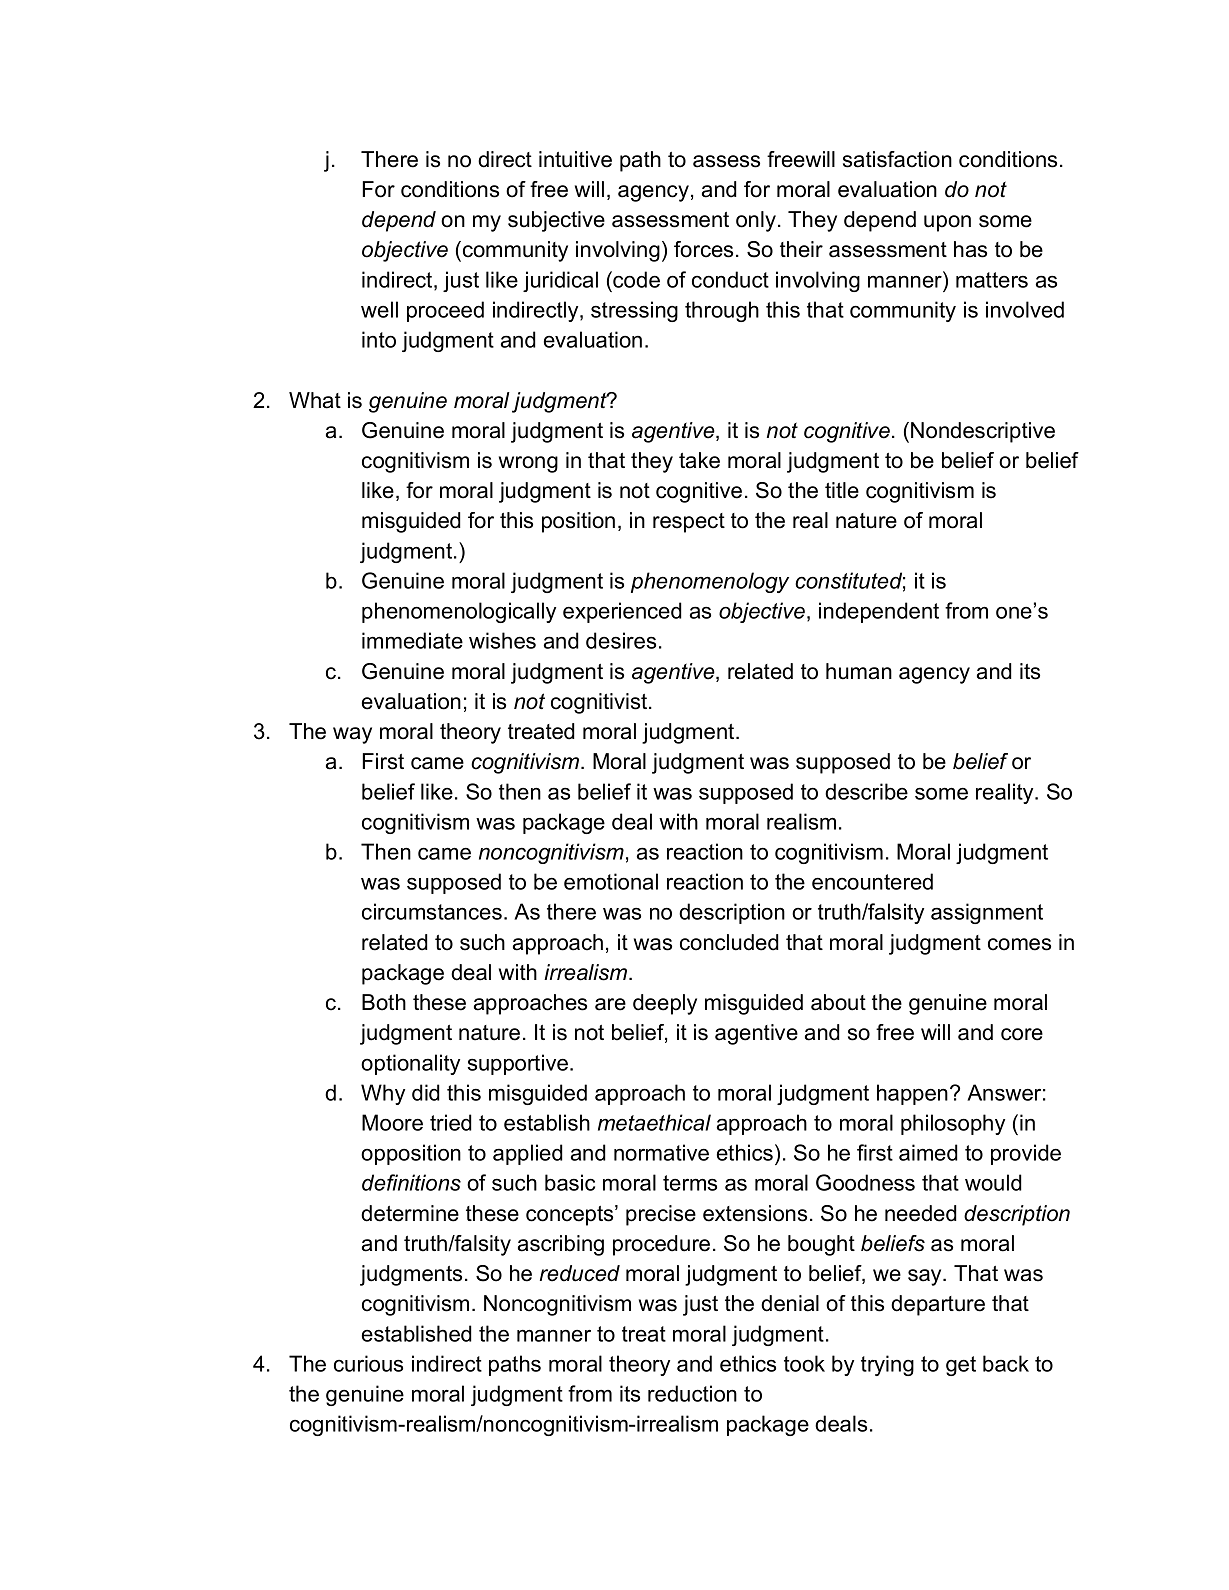 The height and width of the page is (1590, 1229). What do you see at coordinates (379, 309) in the page?
I see `well` at bounding box center [379, 309].
